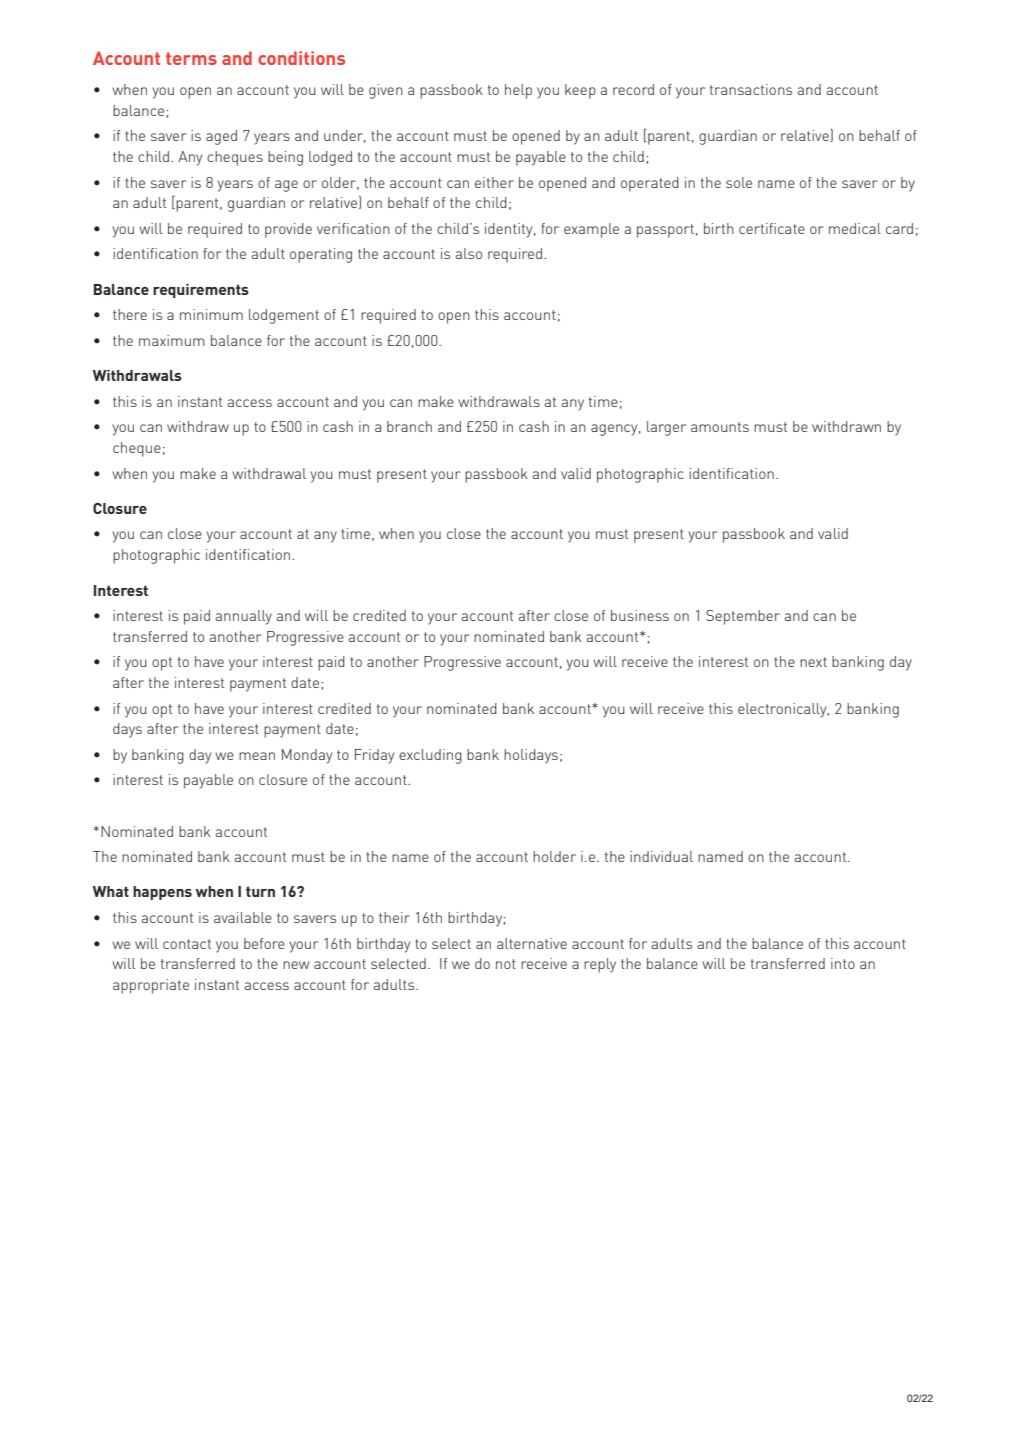  I want to click on business, so click(640, 615).
